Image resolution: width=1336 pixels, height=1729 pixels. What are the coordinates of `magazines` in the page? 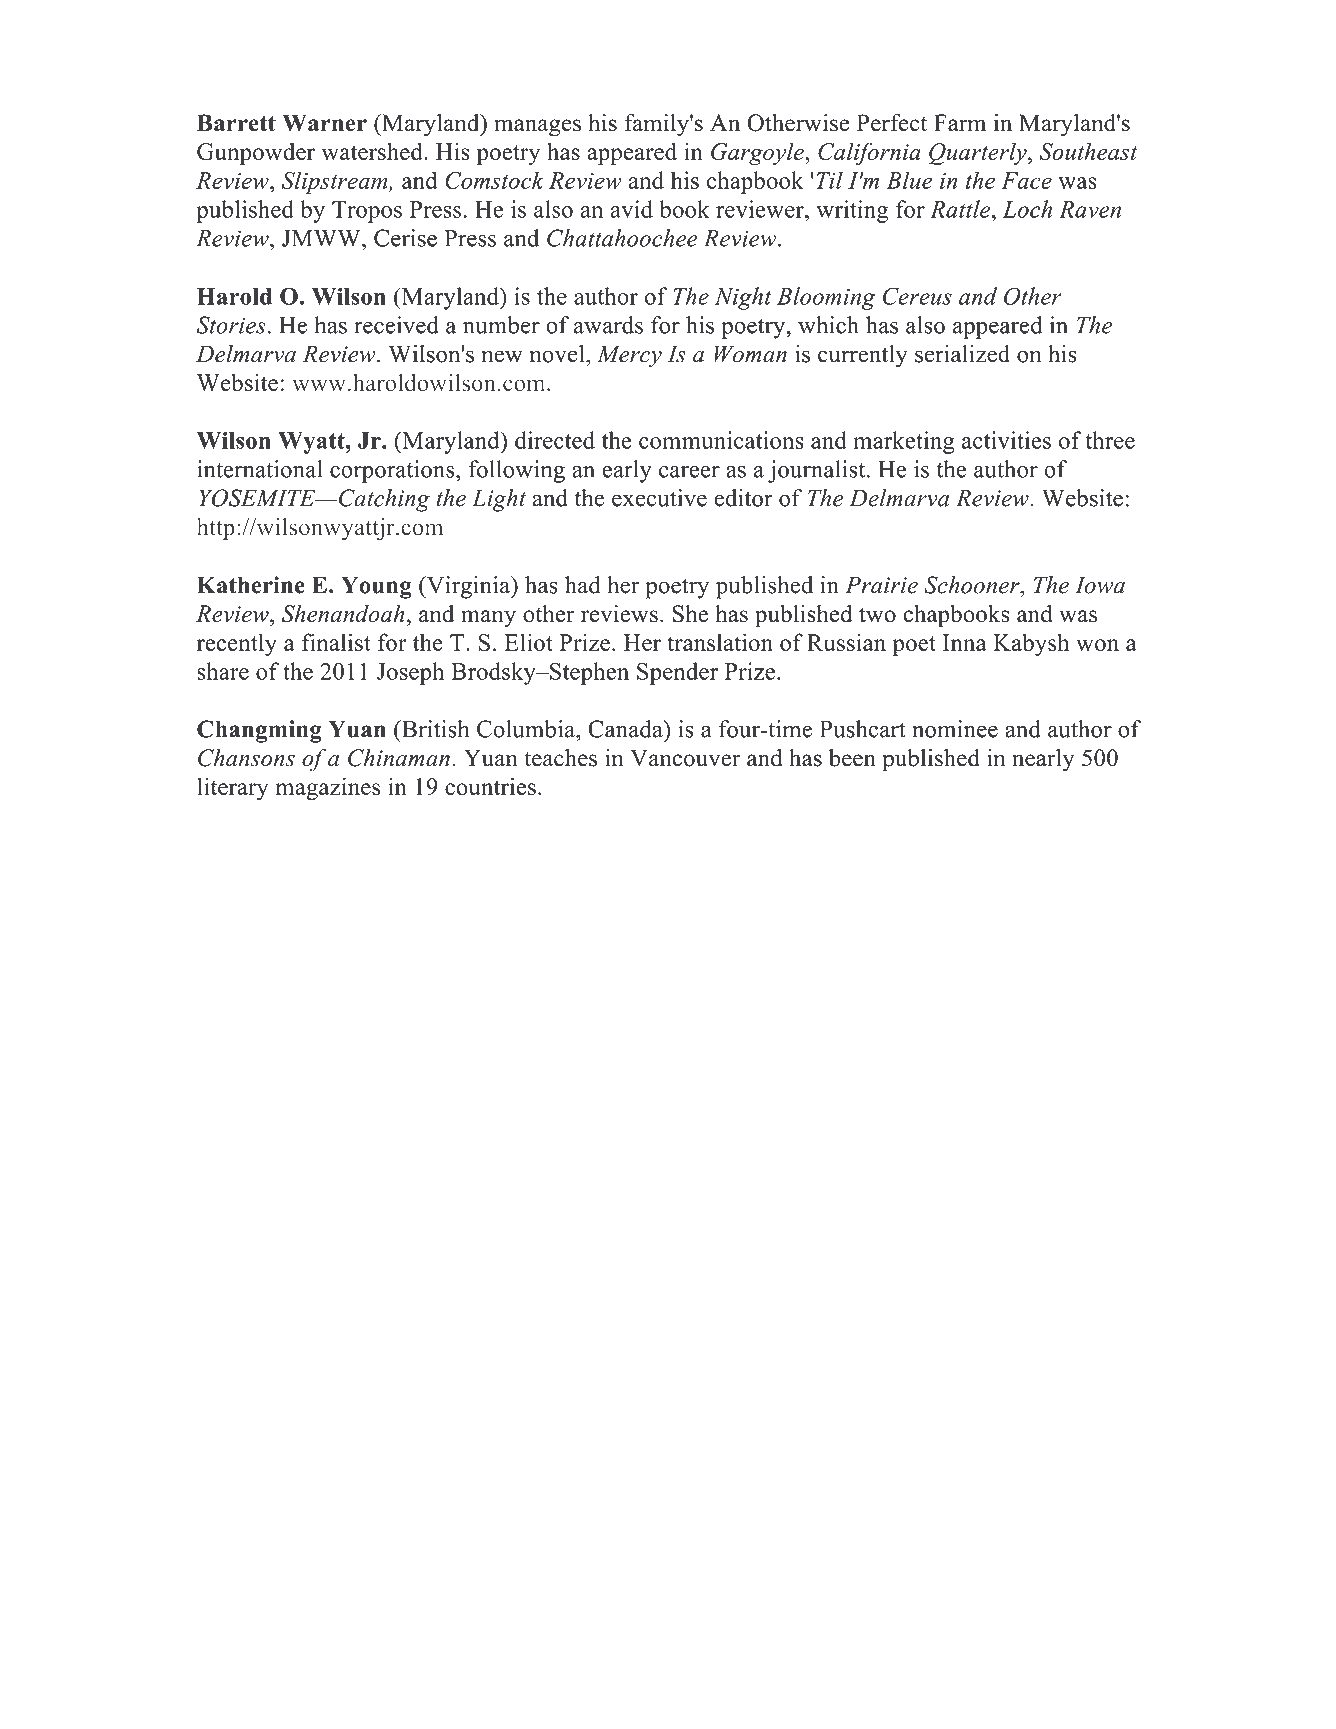 It's located at (328, 788).
